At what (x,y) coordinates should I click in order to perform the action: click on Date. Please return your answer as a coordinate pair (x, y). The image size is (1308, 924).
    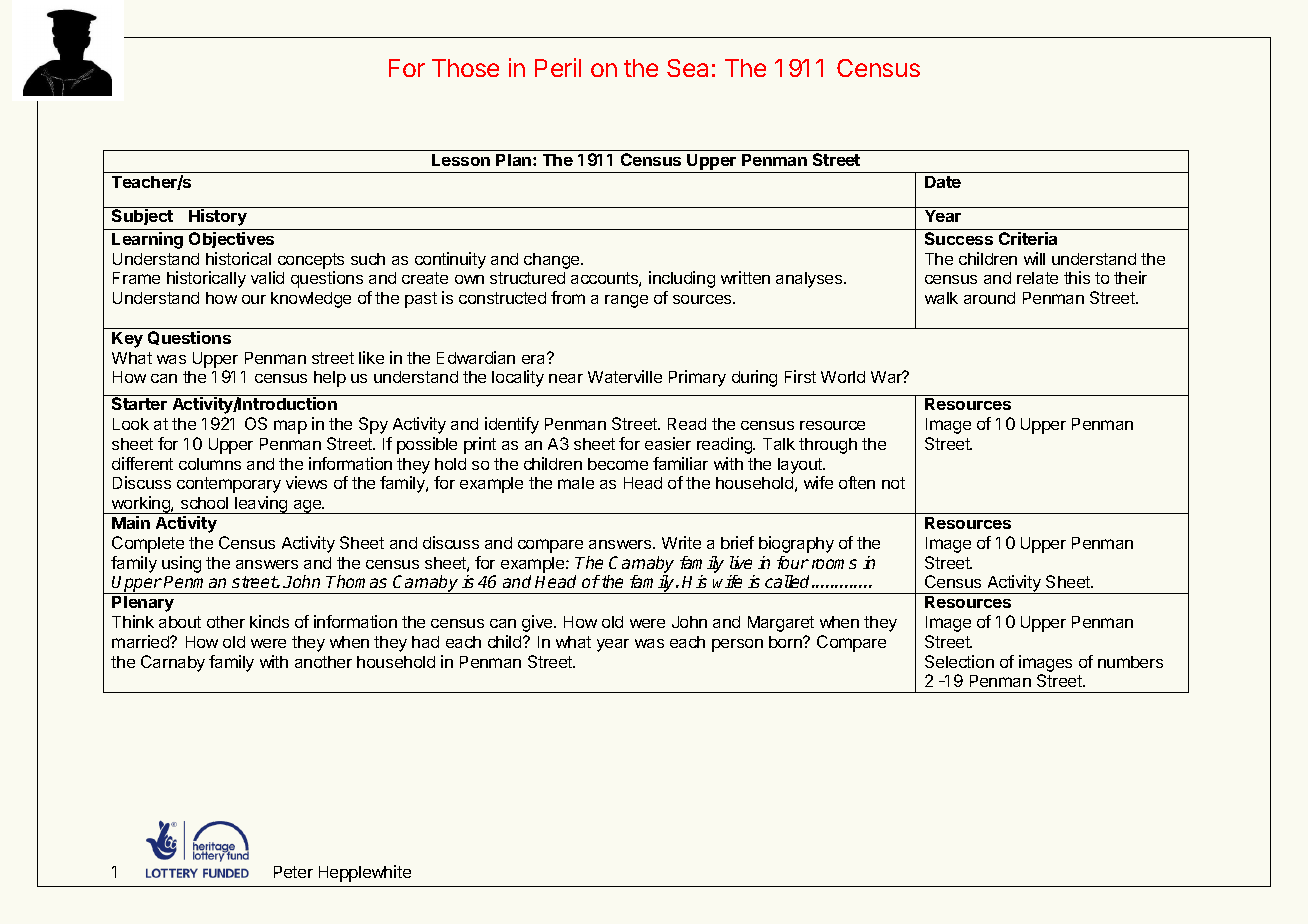
    Looking at the image, I should click on (943, 182).
